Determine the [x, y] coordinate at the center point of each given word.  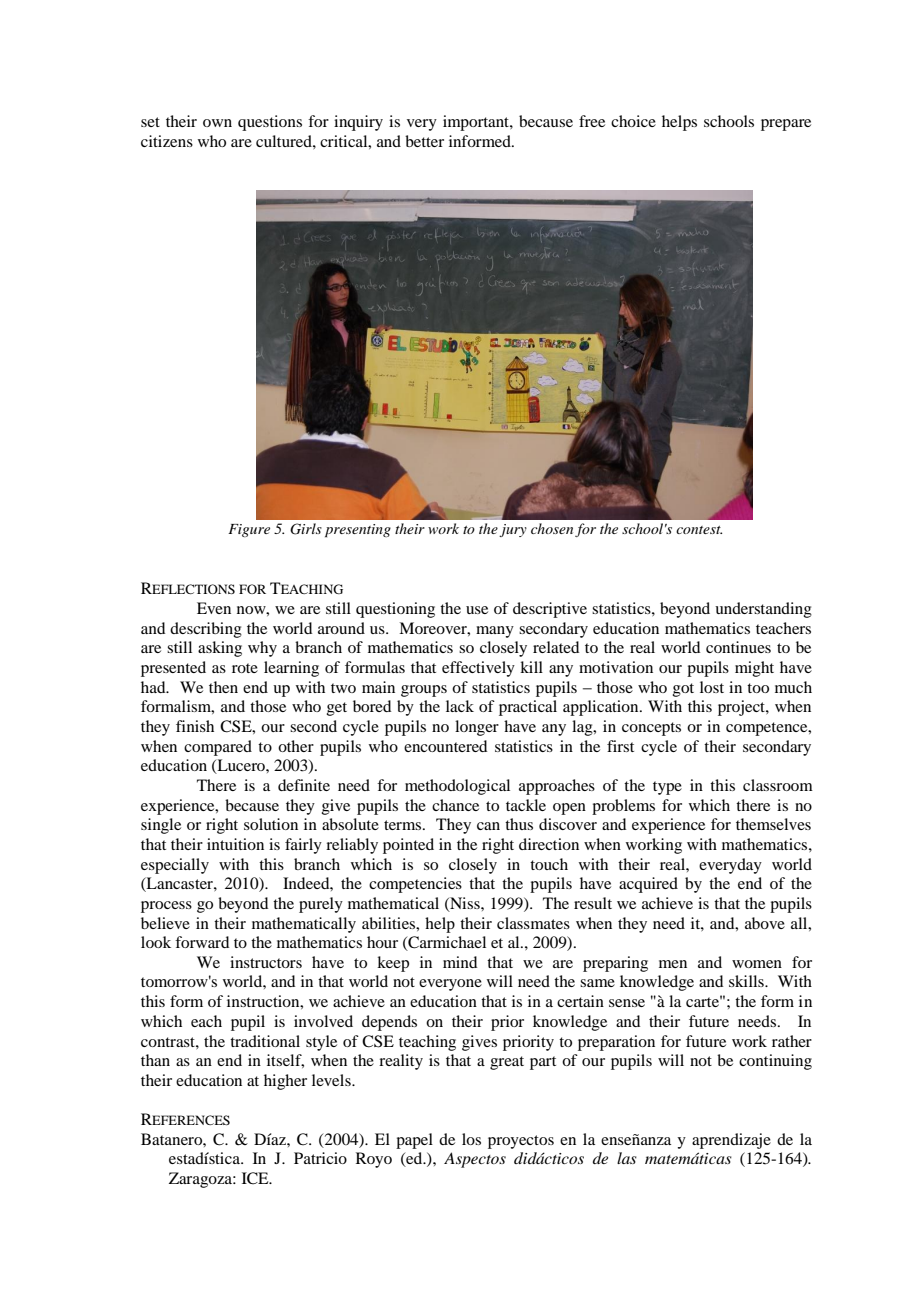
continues [738, 647]
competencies [415, 885]
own [217, 123]
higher [285, 1082]
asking [220, 649]
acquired [648, 885]
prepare [786, 125]
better [424, 141]
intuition [235, 844]
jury [513, 530]
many [495, 632]
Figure [249, 530]
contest [699, 530]
